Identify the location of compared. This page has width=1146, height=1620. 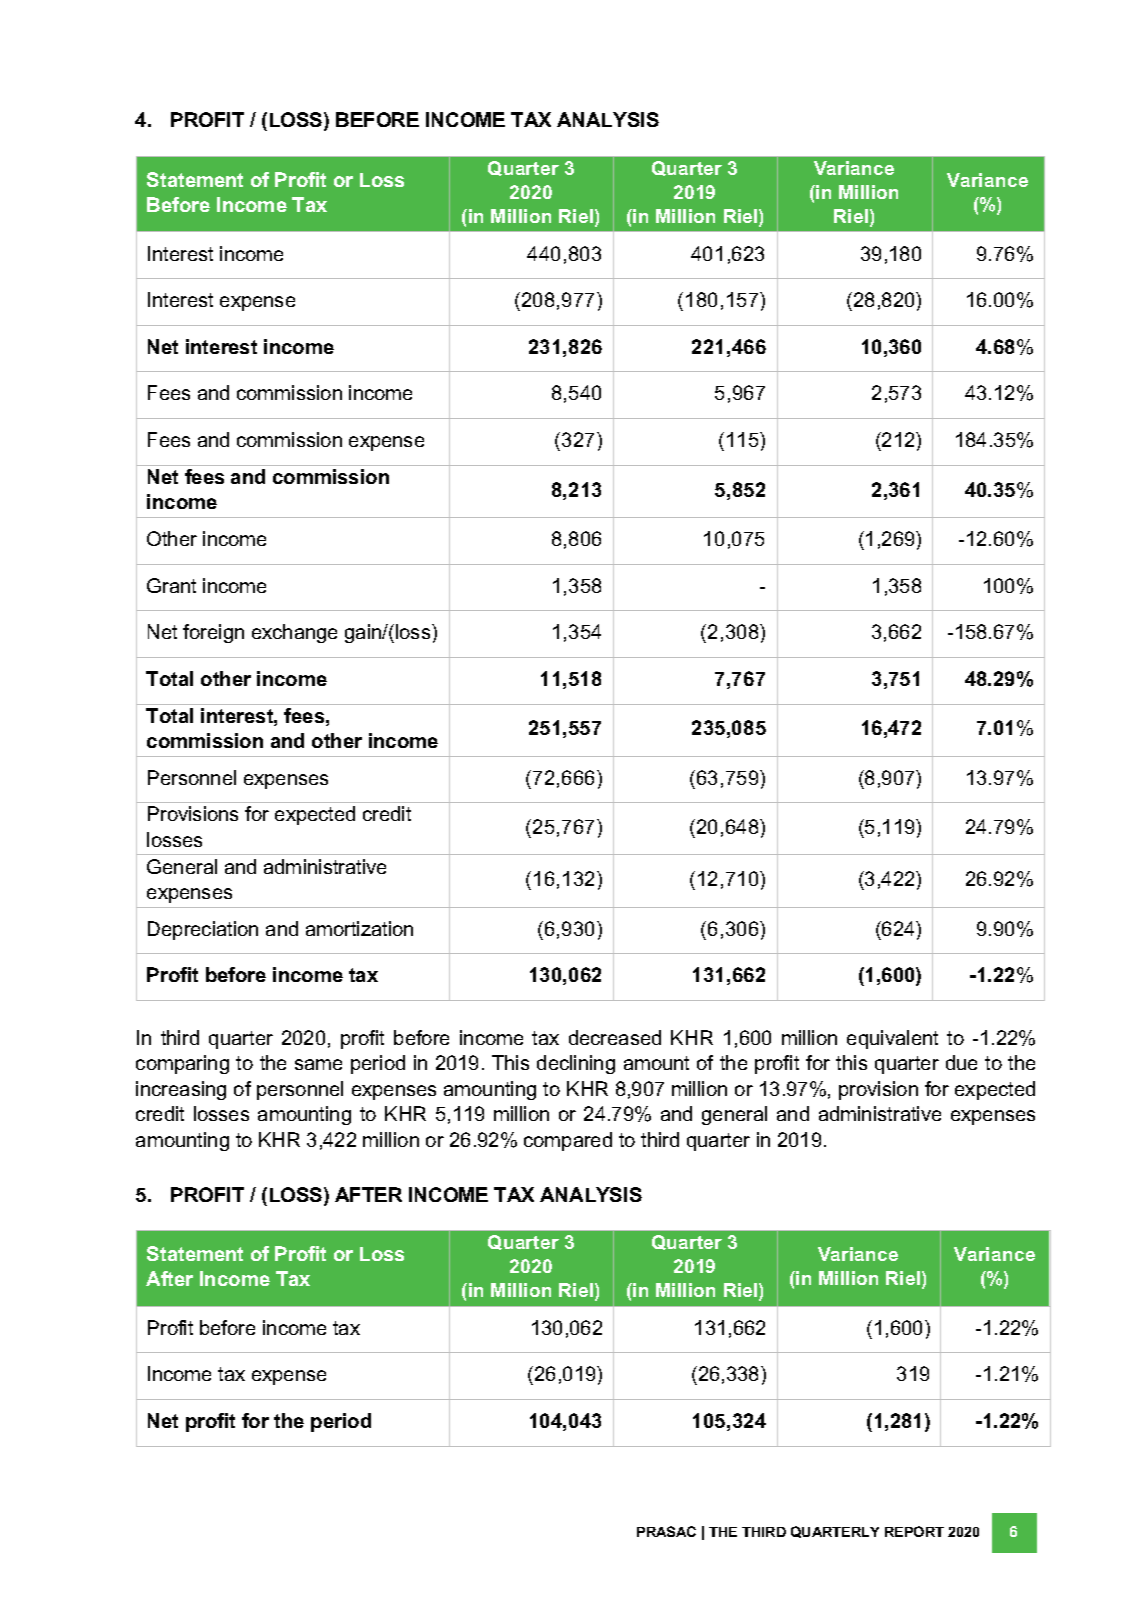
(568, 1141).
